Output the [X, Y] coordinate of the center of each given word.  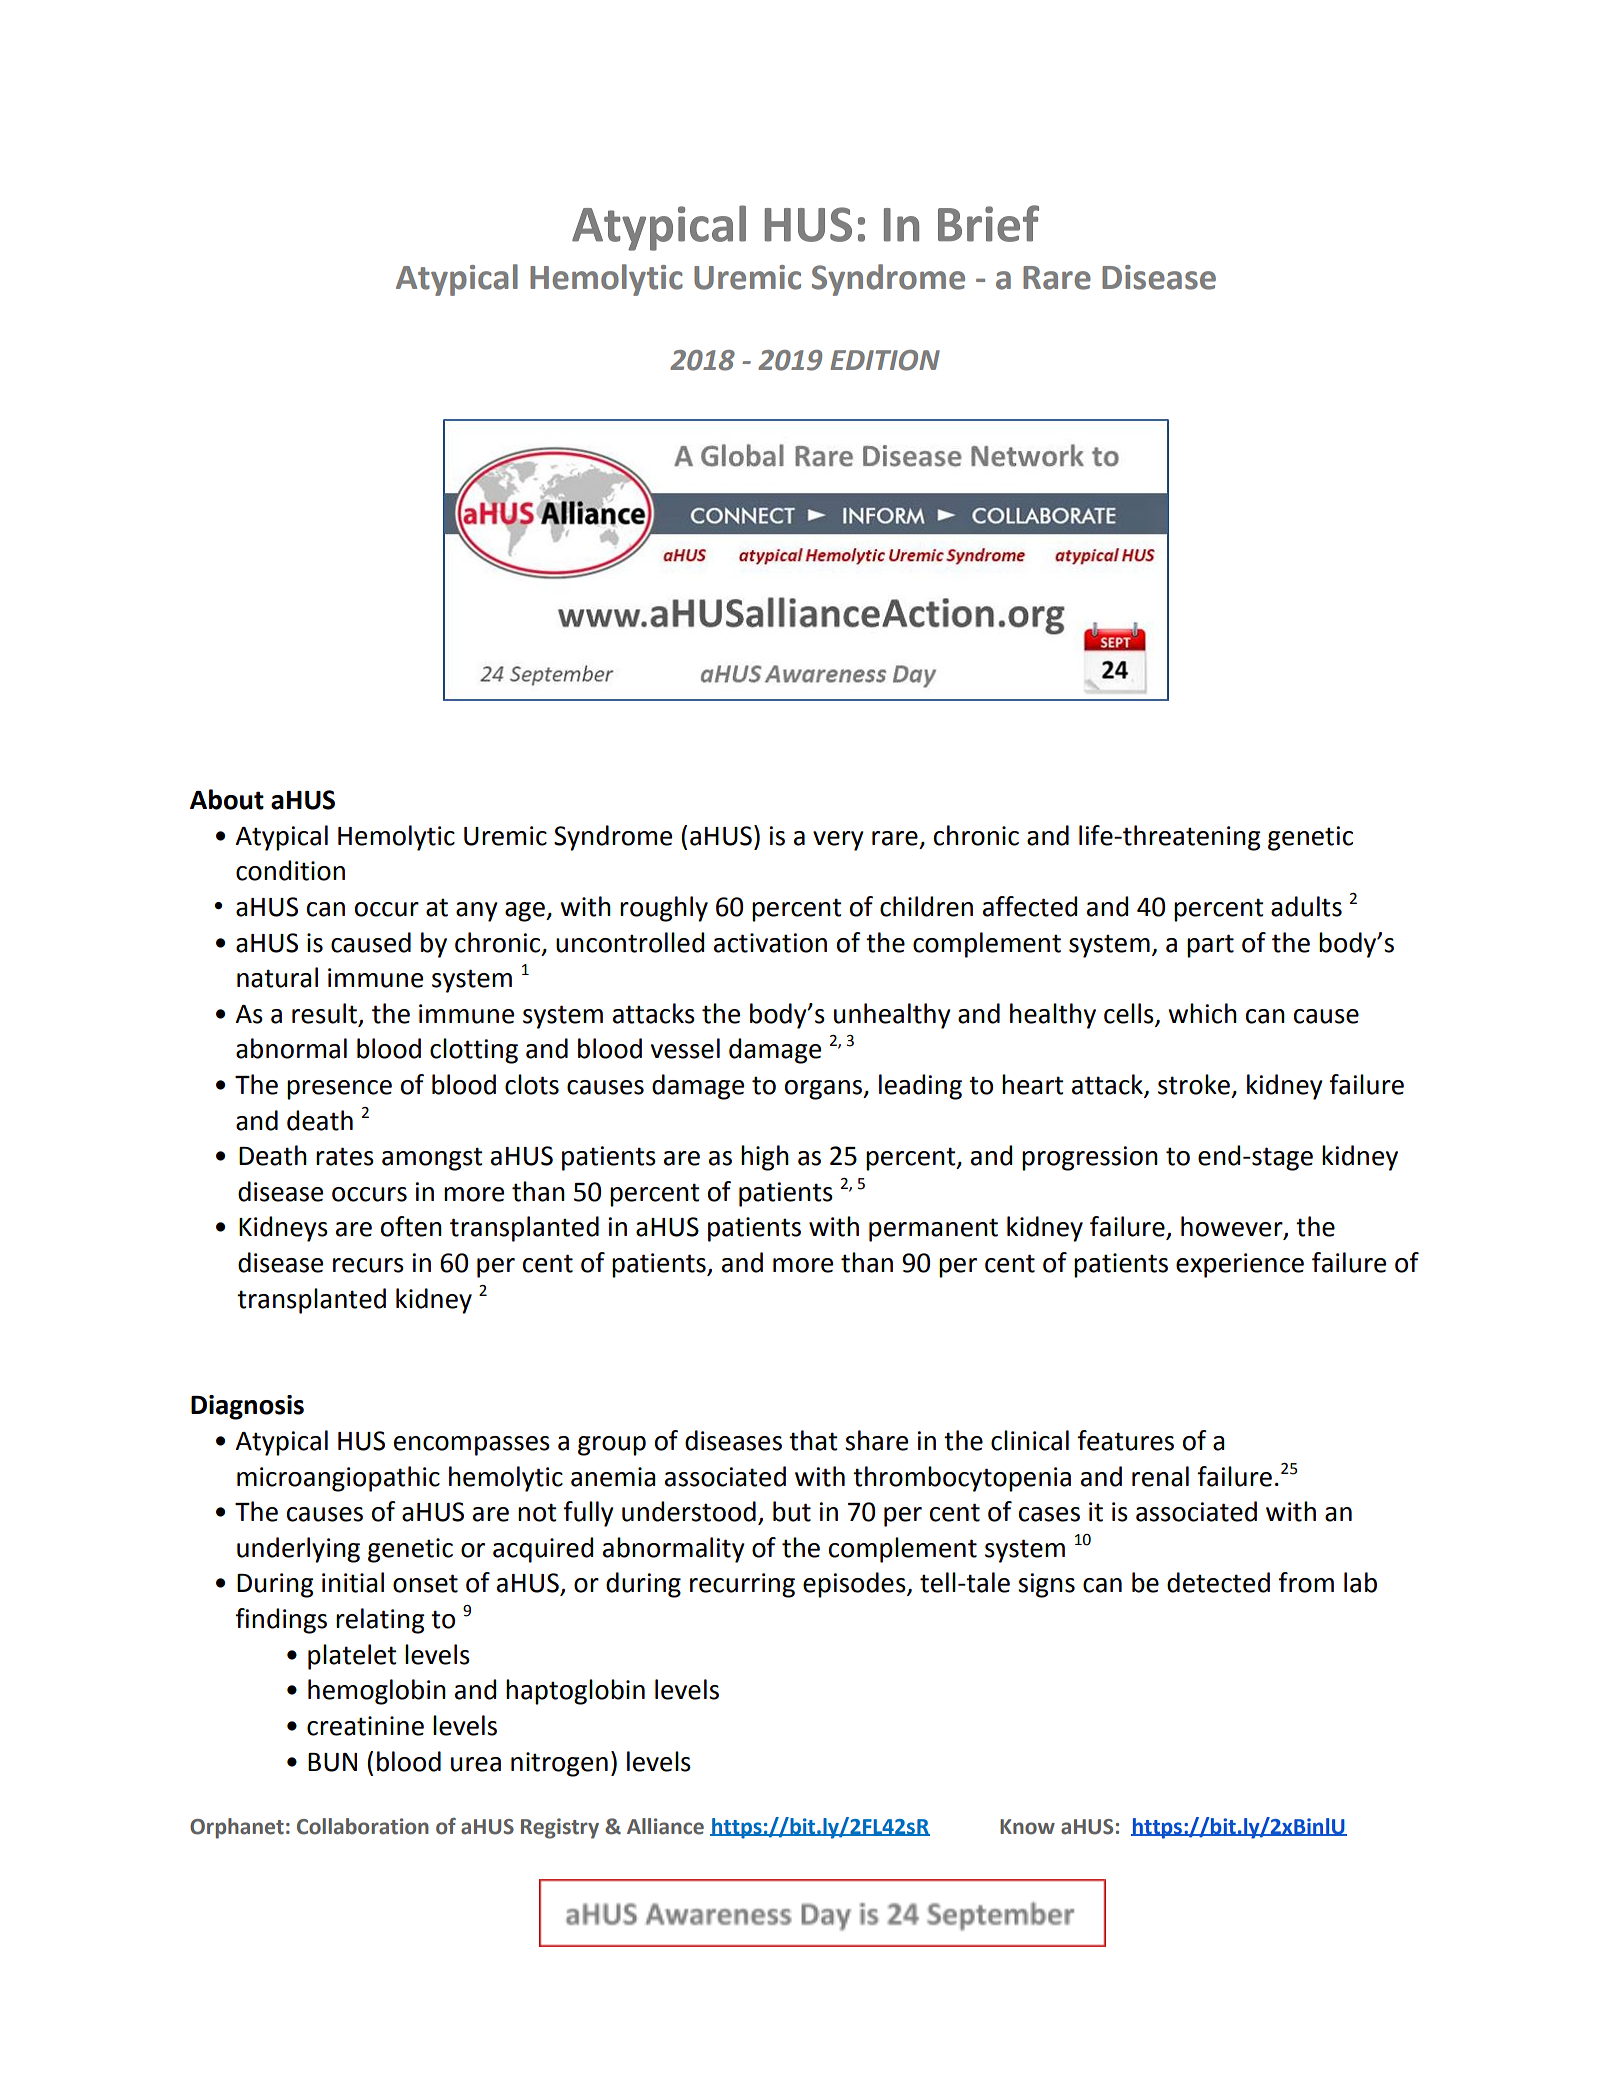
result [324, 1013]
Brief [988, 223]
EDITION [885, 360]
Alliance [665, 1826]
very [838, 841]
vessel [685, 1048]
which [1202, 1013]
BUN [332, 1762]
